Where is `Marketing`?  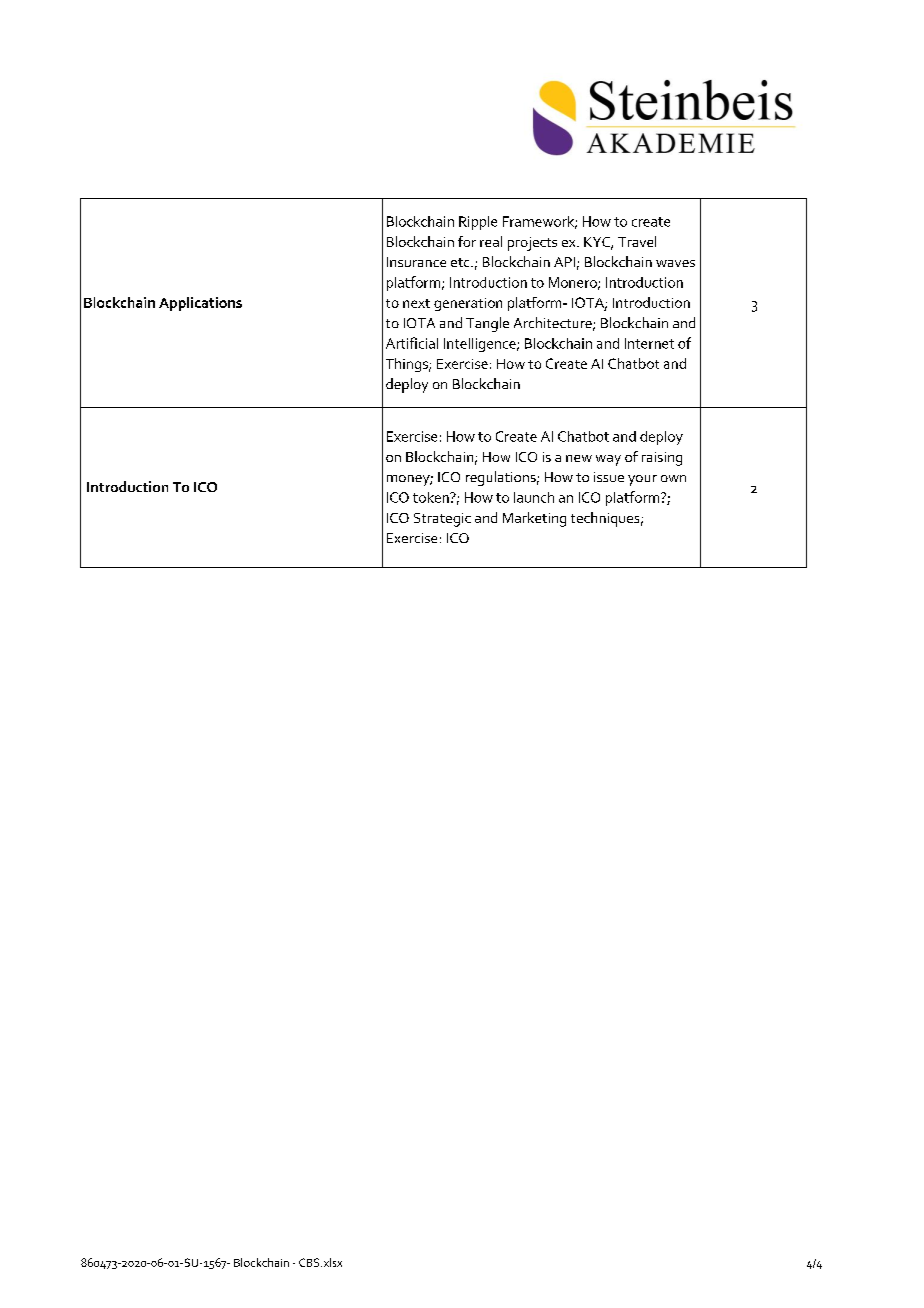 Marketing is located at coordinates (534, 519).
